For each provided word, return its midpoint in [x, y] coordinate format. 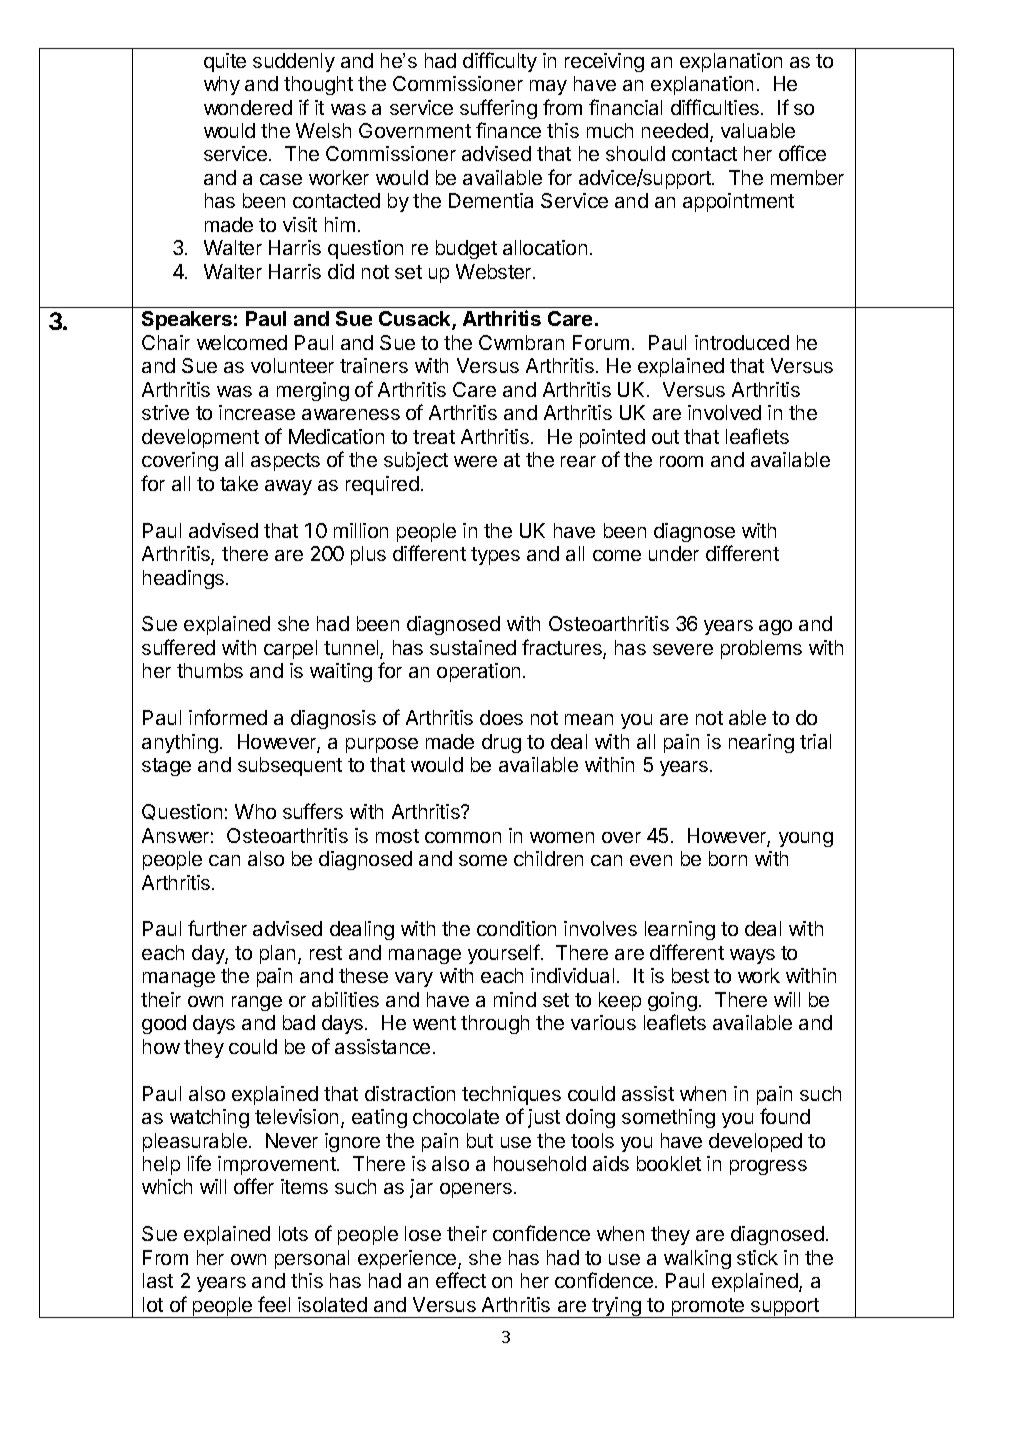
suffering [498, 109]
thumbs [210, 670]
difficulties [715, 107]
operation [478, 672]
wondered [248, 107]
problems [761, 649]
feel [274, 1304]
